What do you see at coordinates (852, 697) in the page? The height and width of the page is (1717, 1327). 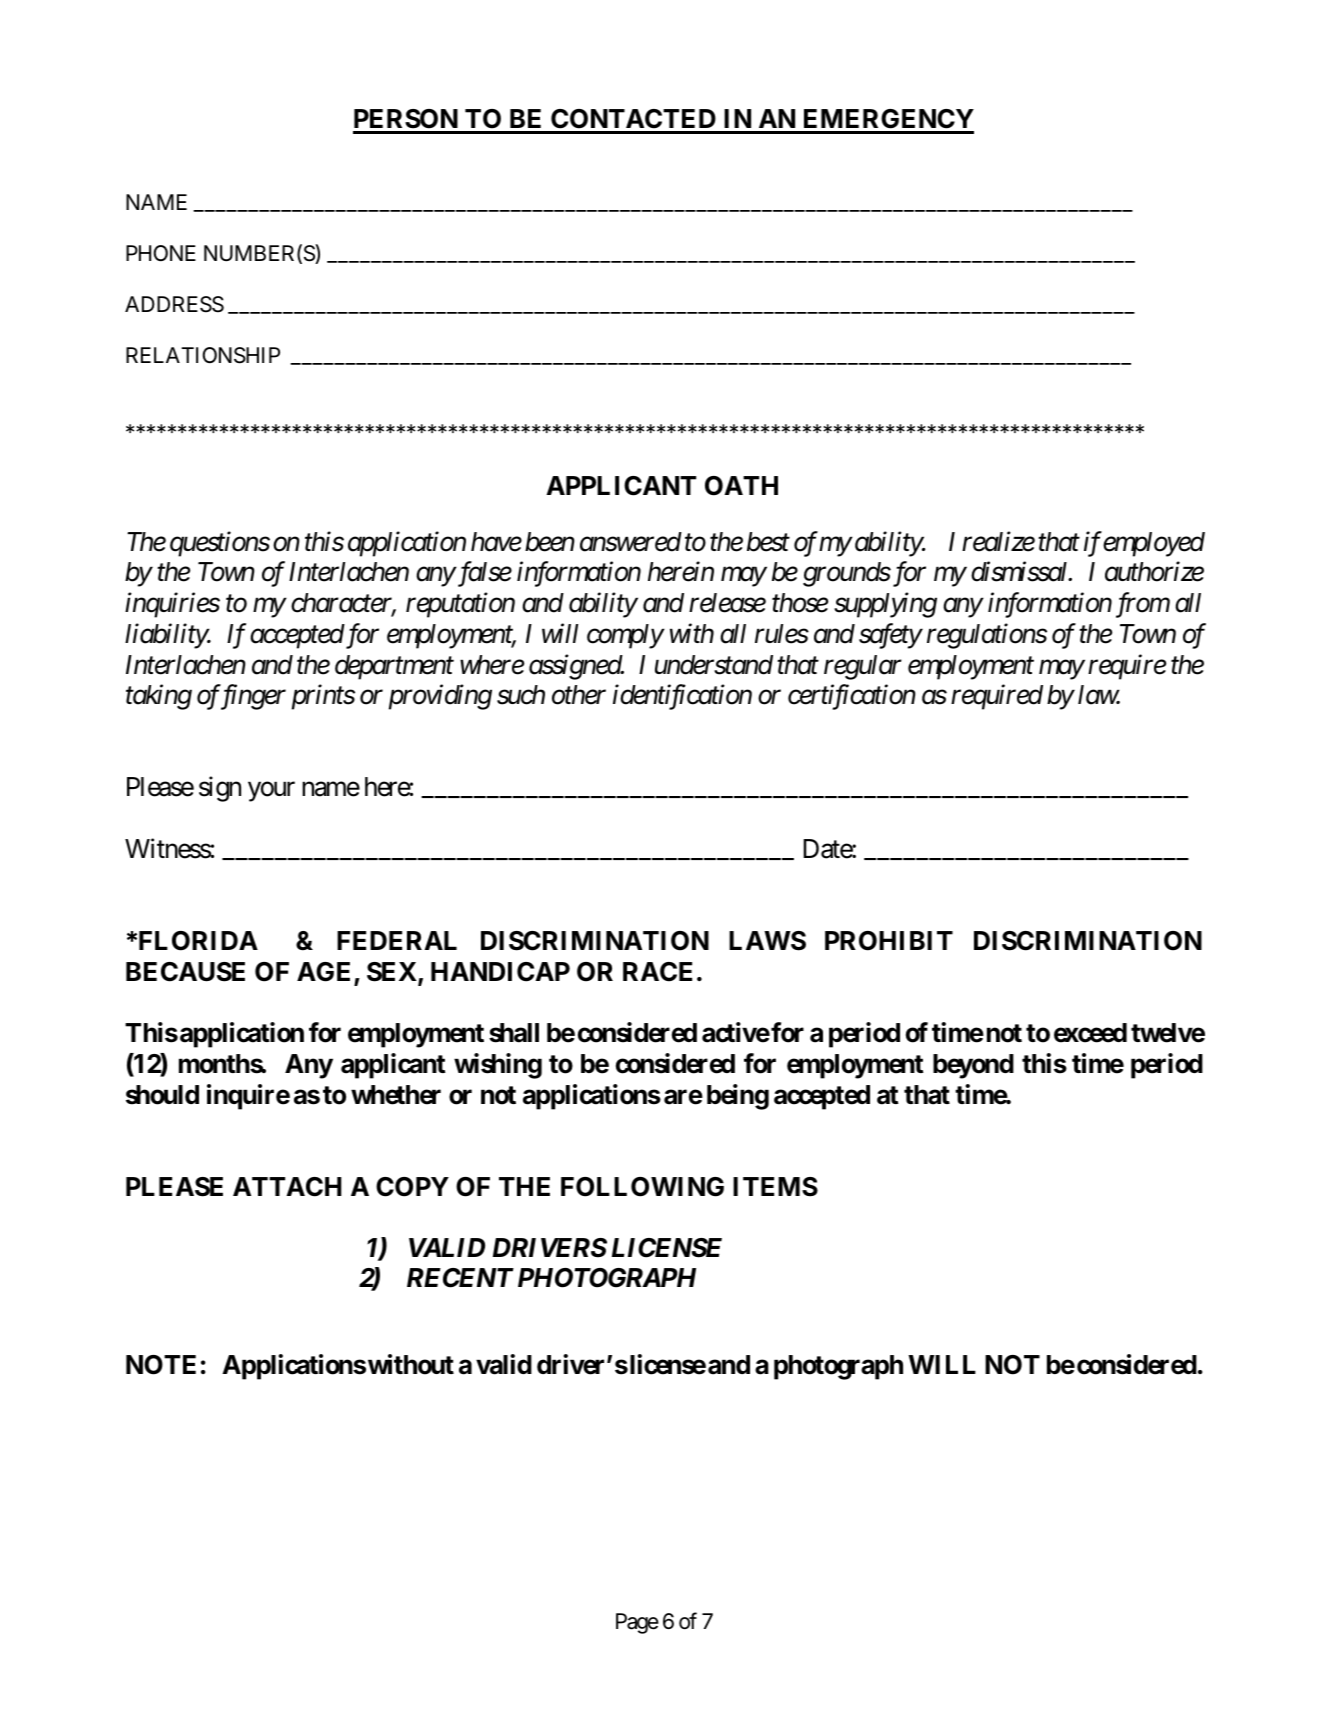 I see `certification` at bounding box center [852, 697].
